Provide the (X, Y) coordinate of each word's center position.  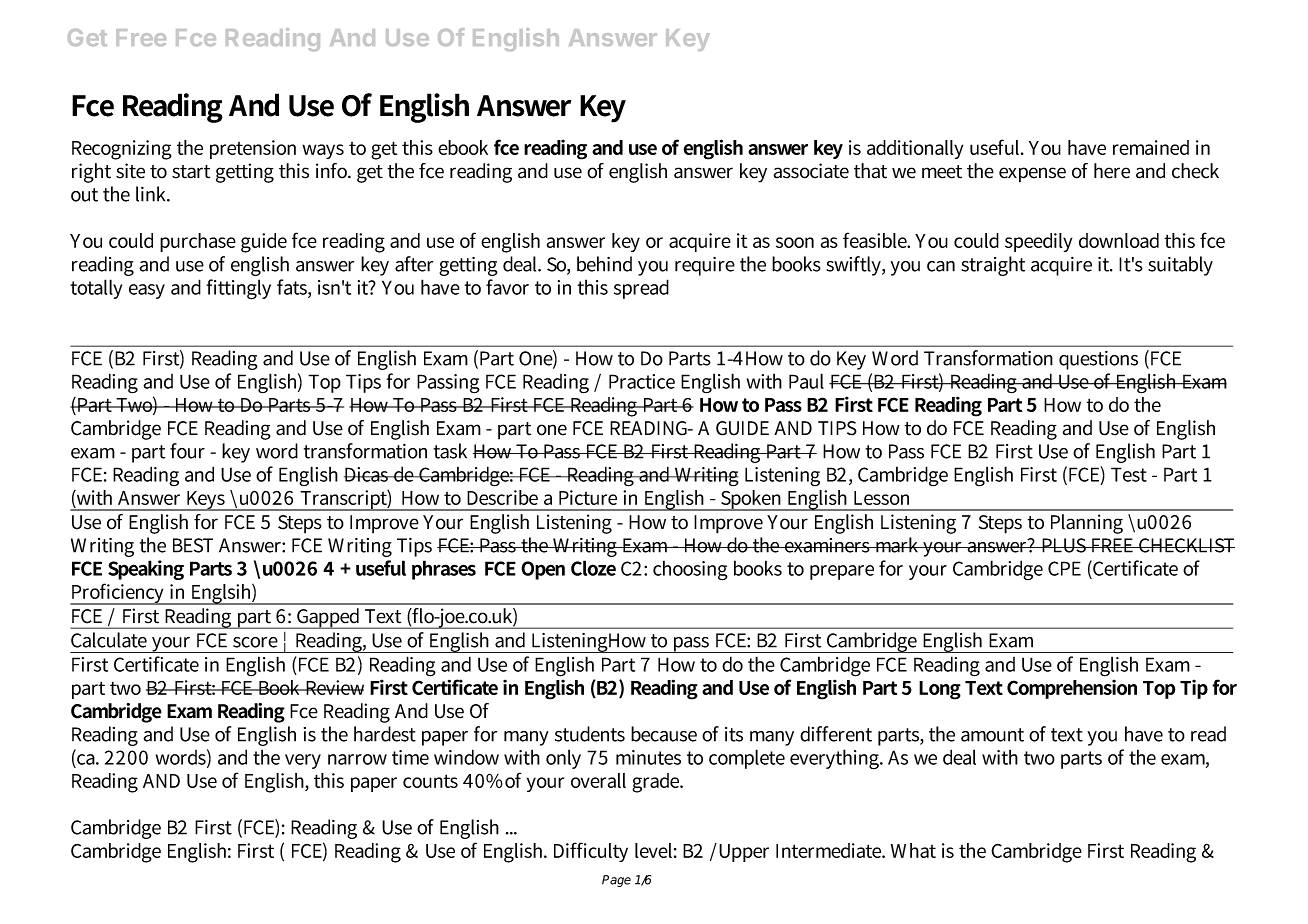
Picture (588, 497)
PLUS (1063, 545)
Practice (642, 381)
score (255, 642)
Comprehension (1072, 689)
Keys (206, 501)
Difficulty (591, 852)
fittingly (239, 289)
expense (1032, 175)
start (191, 172)
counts (430, 781)
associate (811, 171)
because (664, 734)
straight (993, 266)
